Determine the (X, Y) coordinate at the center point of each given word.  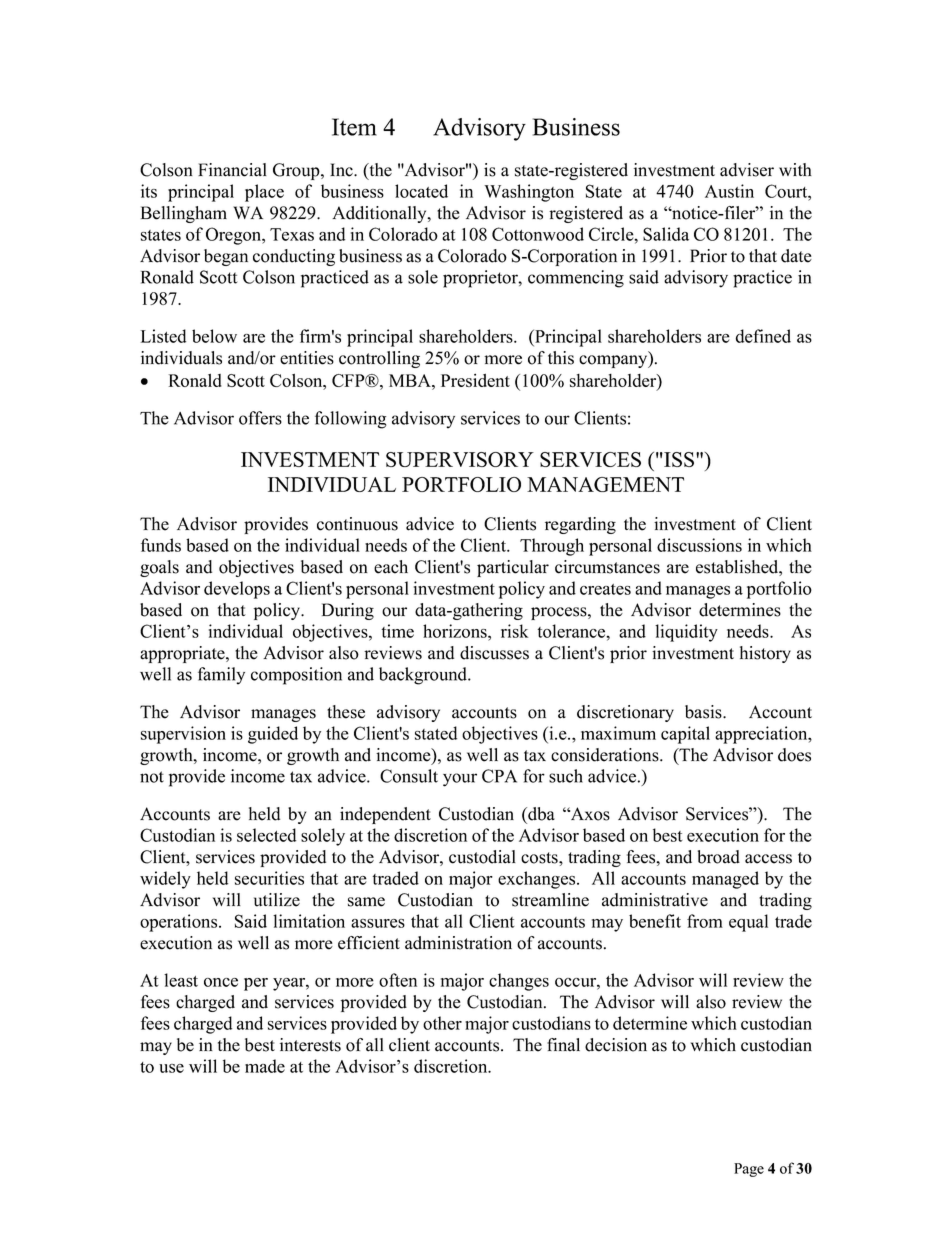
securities (269, 878)
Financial (232, 170)
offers (260, 418)
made (265, 1066)
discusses (494, 653)
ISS (679, 459)
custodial (482, 857)
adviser (747, 170)
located (421, 191)
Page (749, 1170)
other (442, 1023)
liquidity (686, 633)
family (221, 676)
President (475, 380)
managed (725, 880)
